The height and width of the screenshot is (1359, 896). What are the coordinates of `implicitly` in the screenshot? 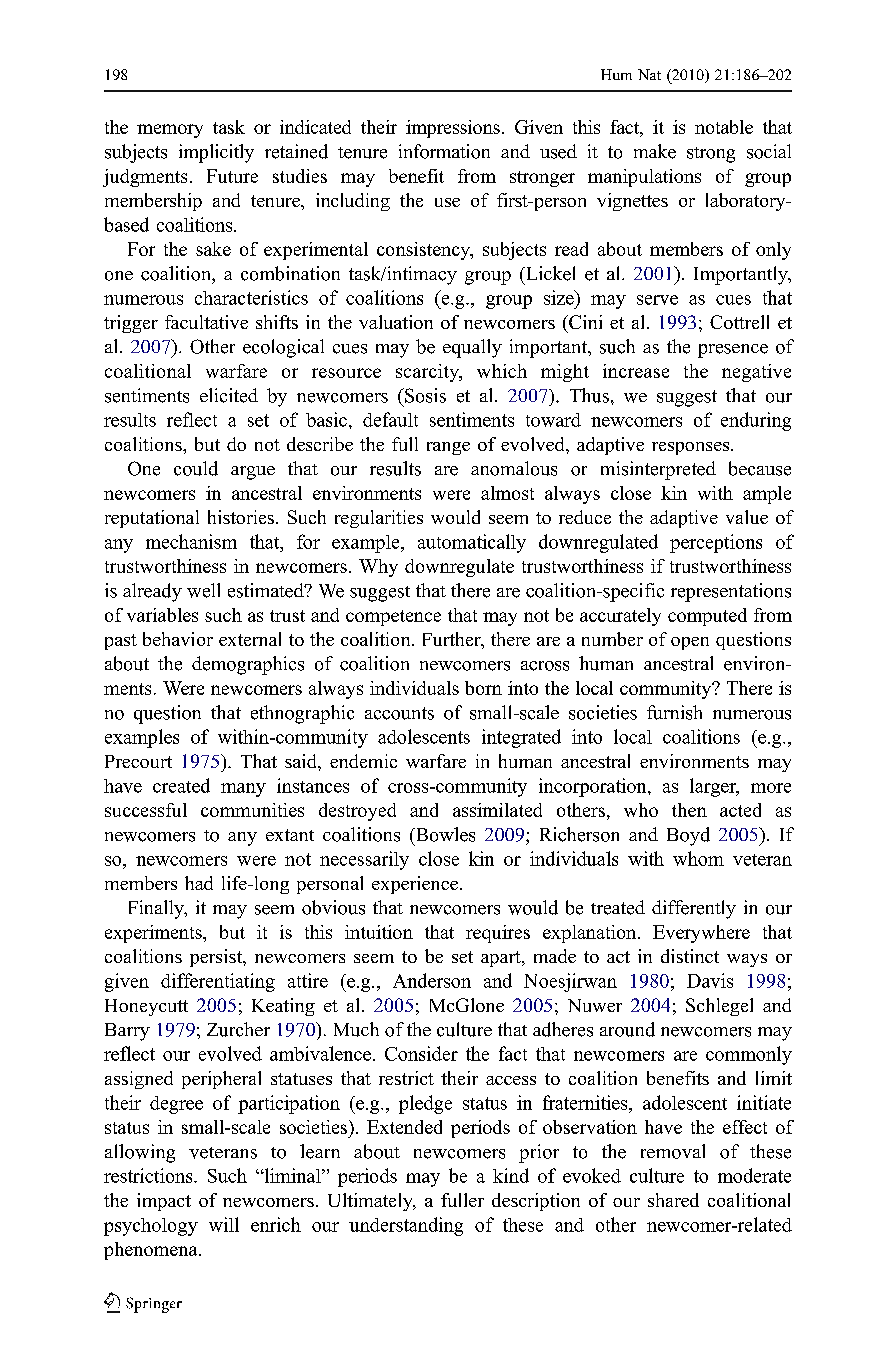 It's located at (216, 153).
